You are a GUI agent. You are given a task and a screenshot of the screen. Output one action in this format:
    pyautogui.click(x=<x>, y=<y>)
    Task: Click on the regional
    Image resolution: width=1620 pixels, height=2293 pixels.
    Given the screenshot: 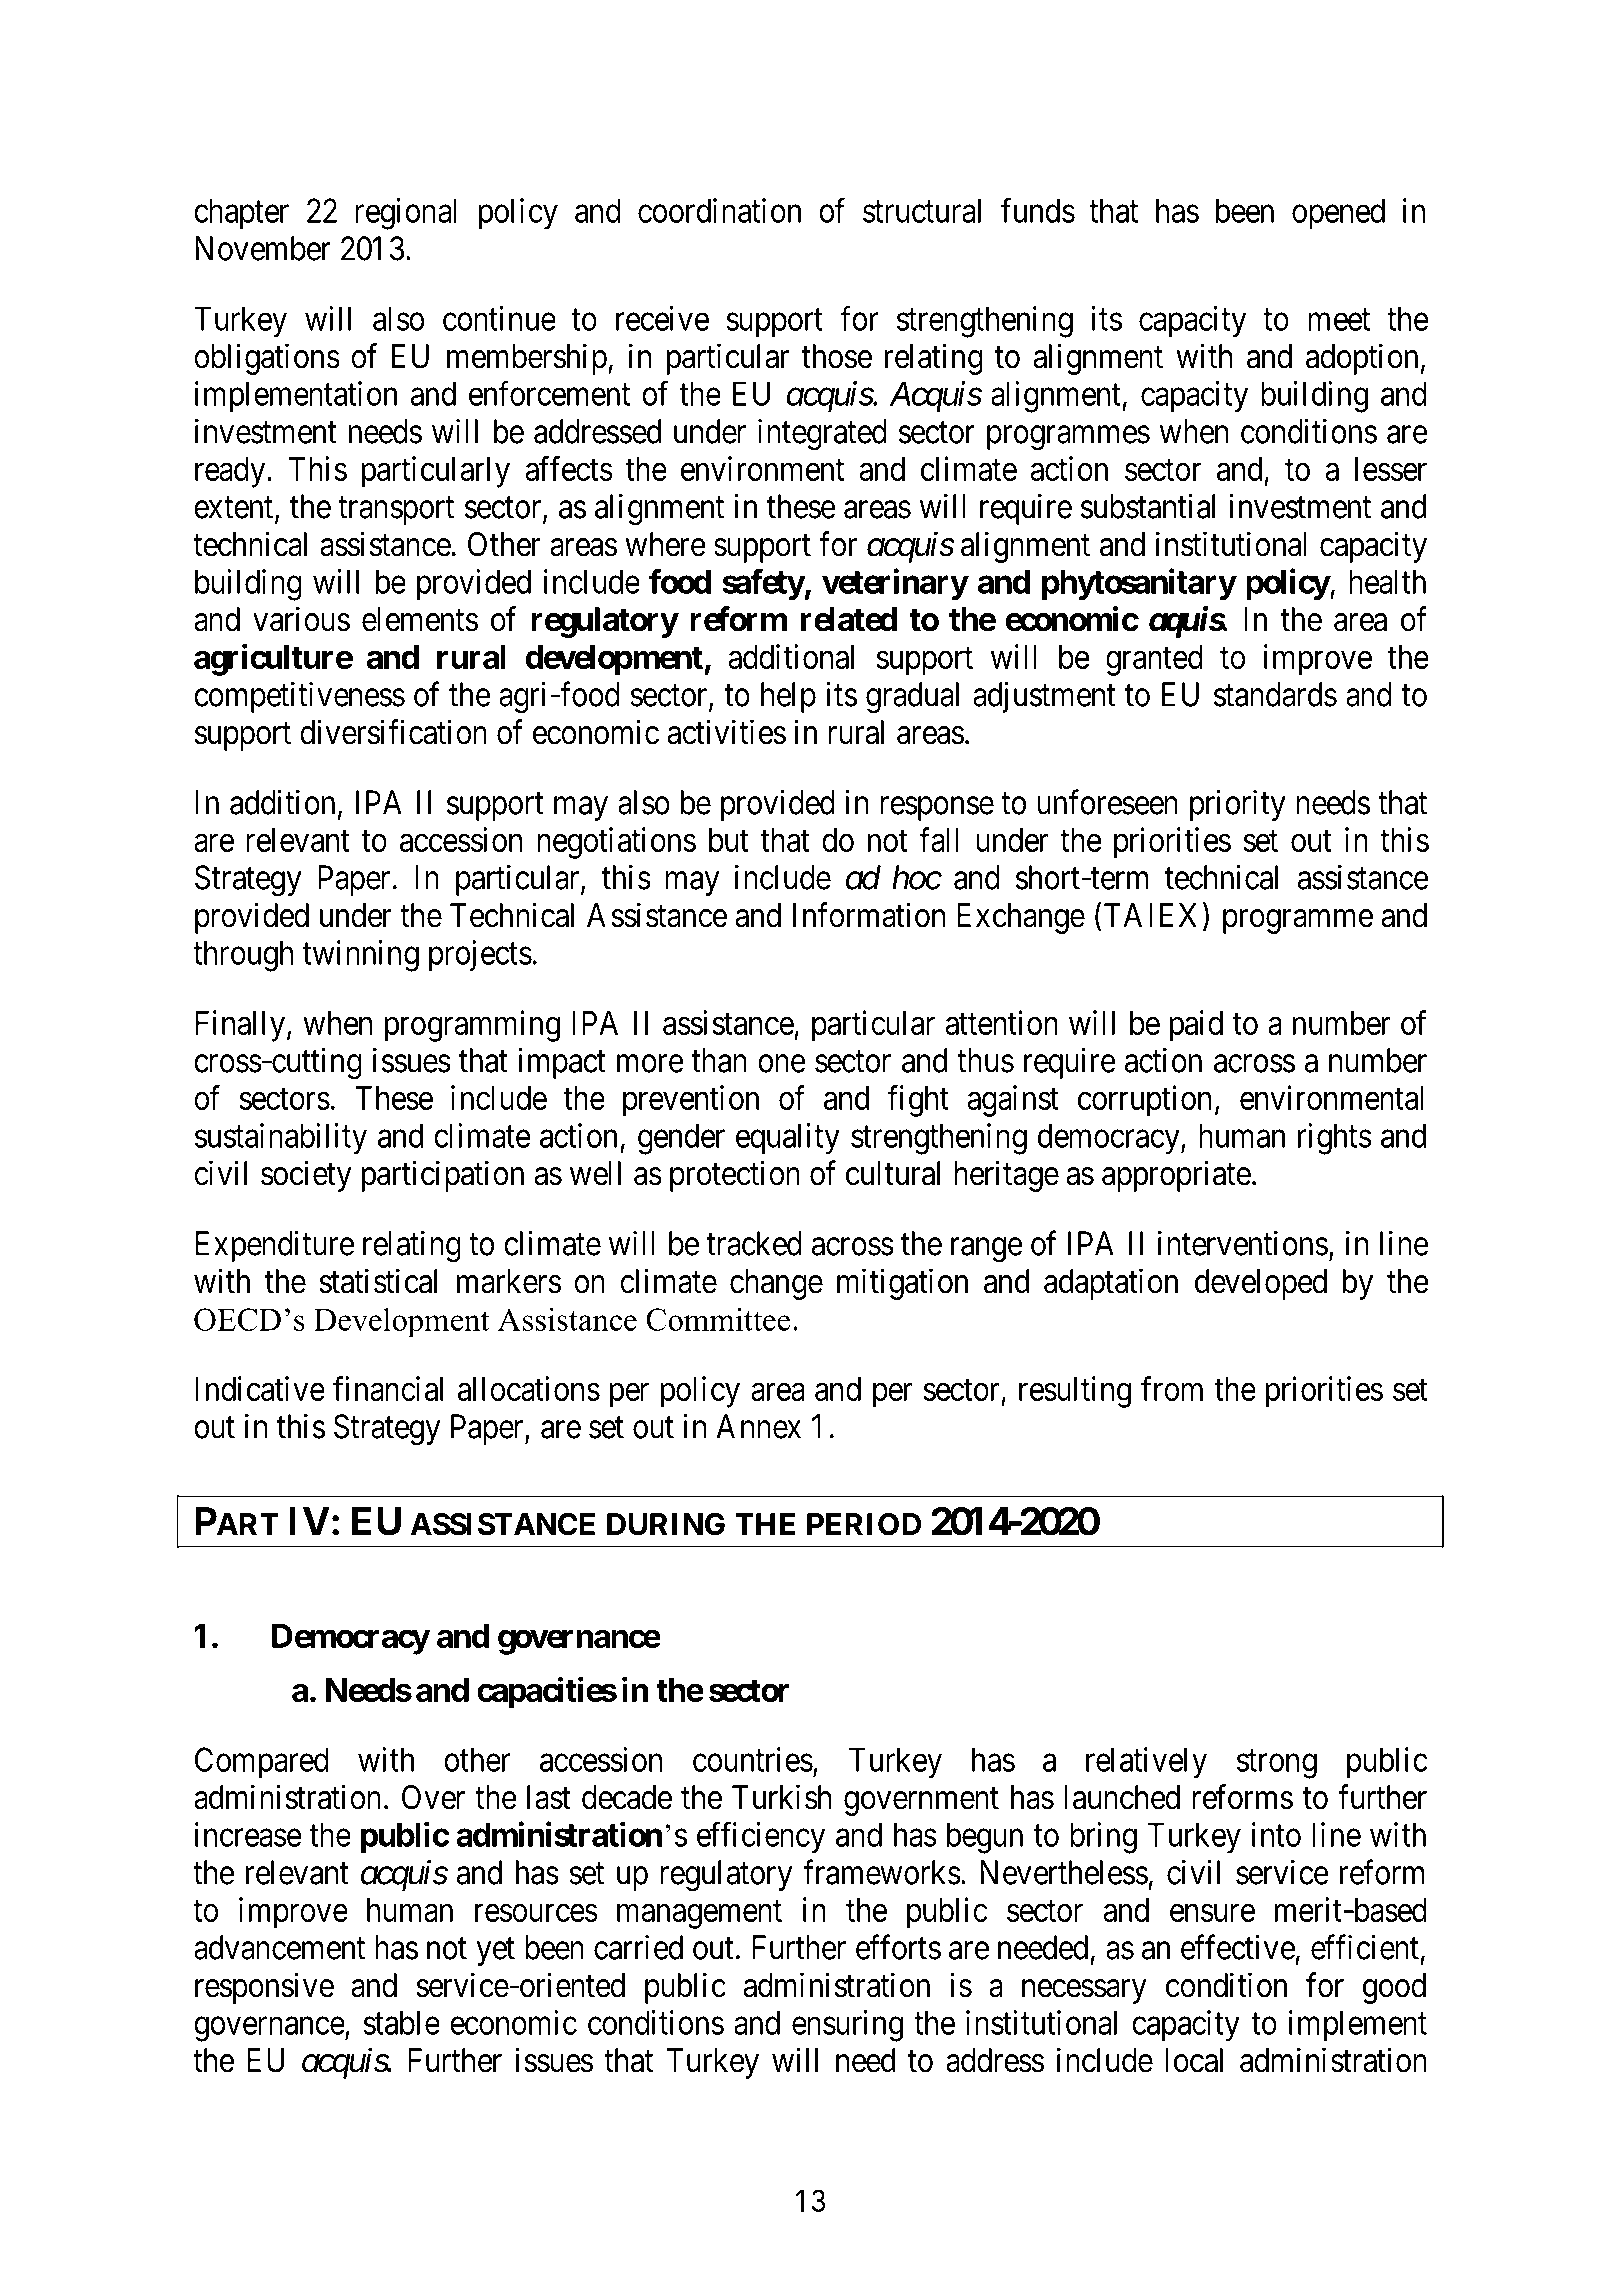 What is the action you would take?
    pyautogui.click(x=406, y=214)
